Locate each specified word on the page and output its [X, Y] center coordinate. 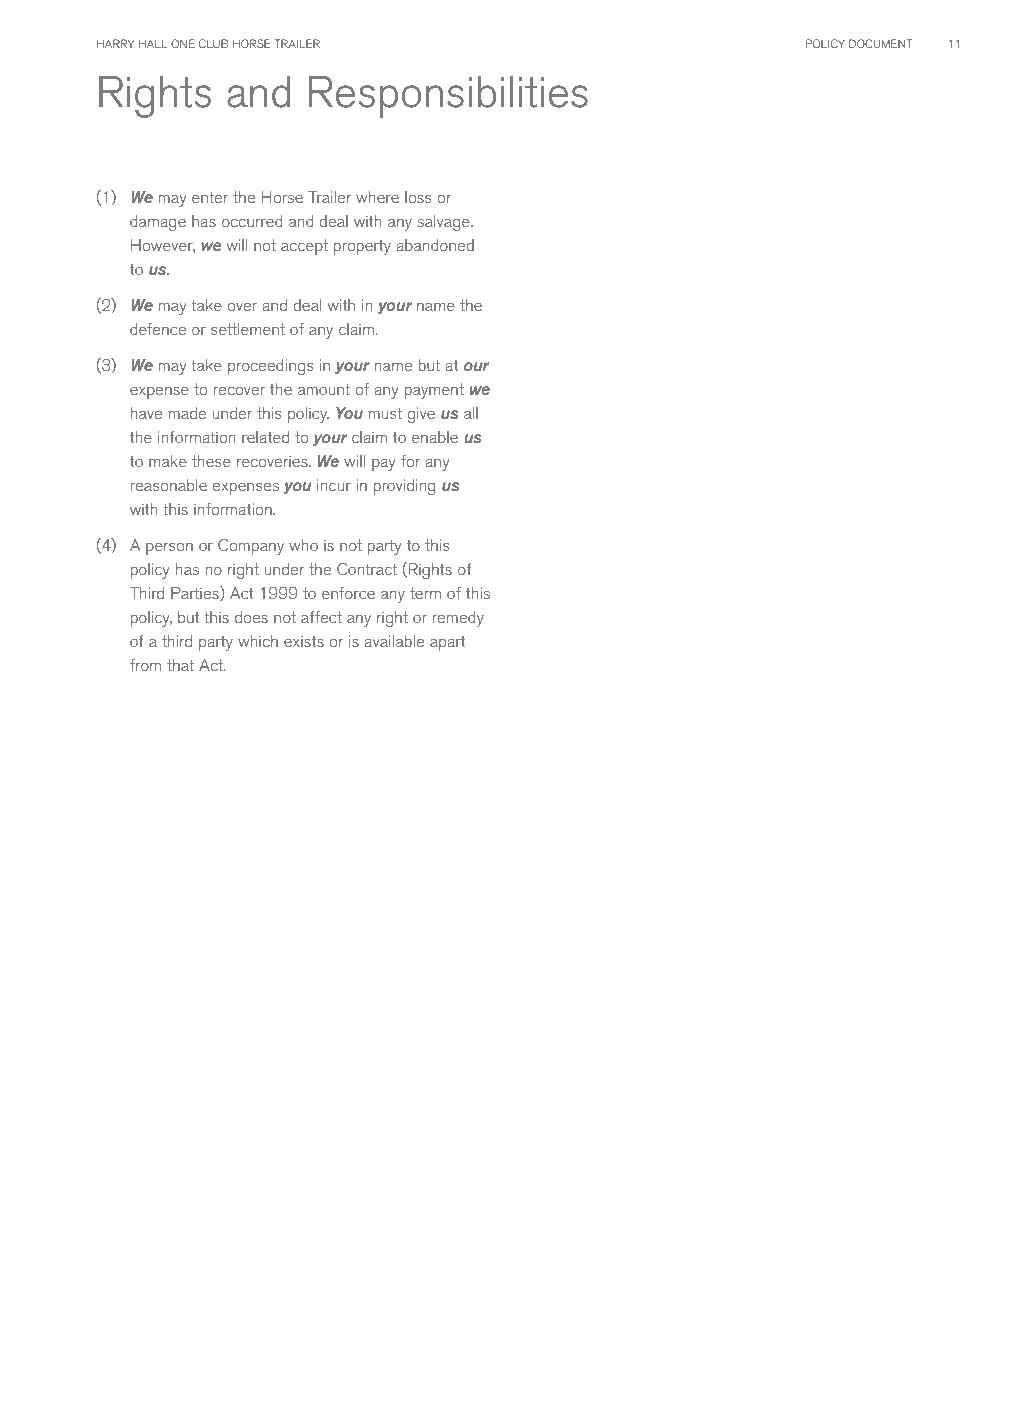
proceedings [270, 367]
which [258, 641]
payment [434, 391]
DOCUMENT [880, 43]
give [421, 415]
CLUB [213, 43]
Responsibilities [448, 97]
